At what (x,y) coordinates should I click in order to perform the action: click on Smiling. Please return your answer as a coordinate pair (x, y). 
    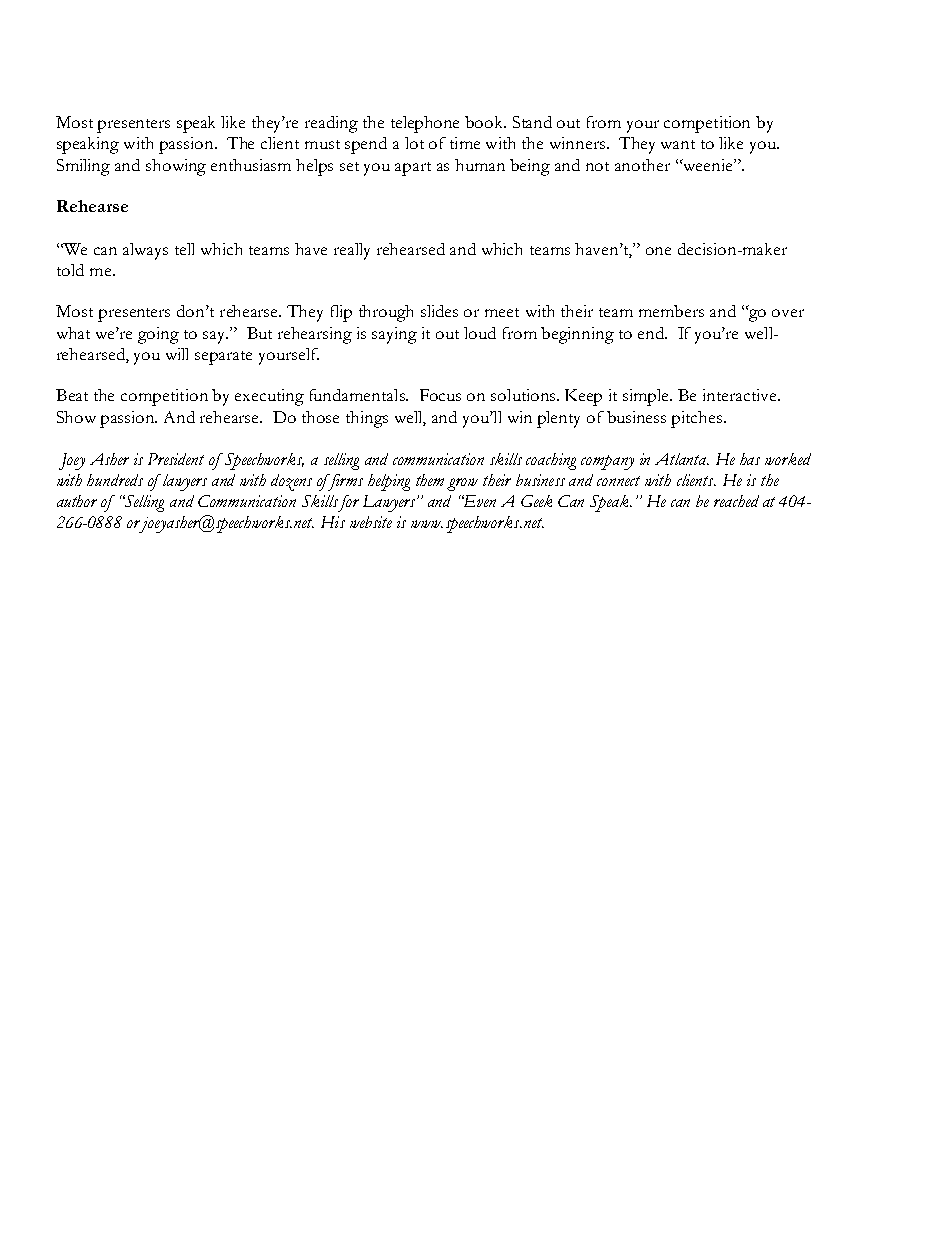
    Looking at the image, I should click on (83, 167).
